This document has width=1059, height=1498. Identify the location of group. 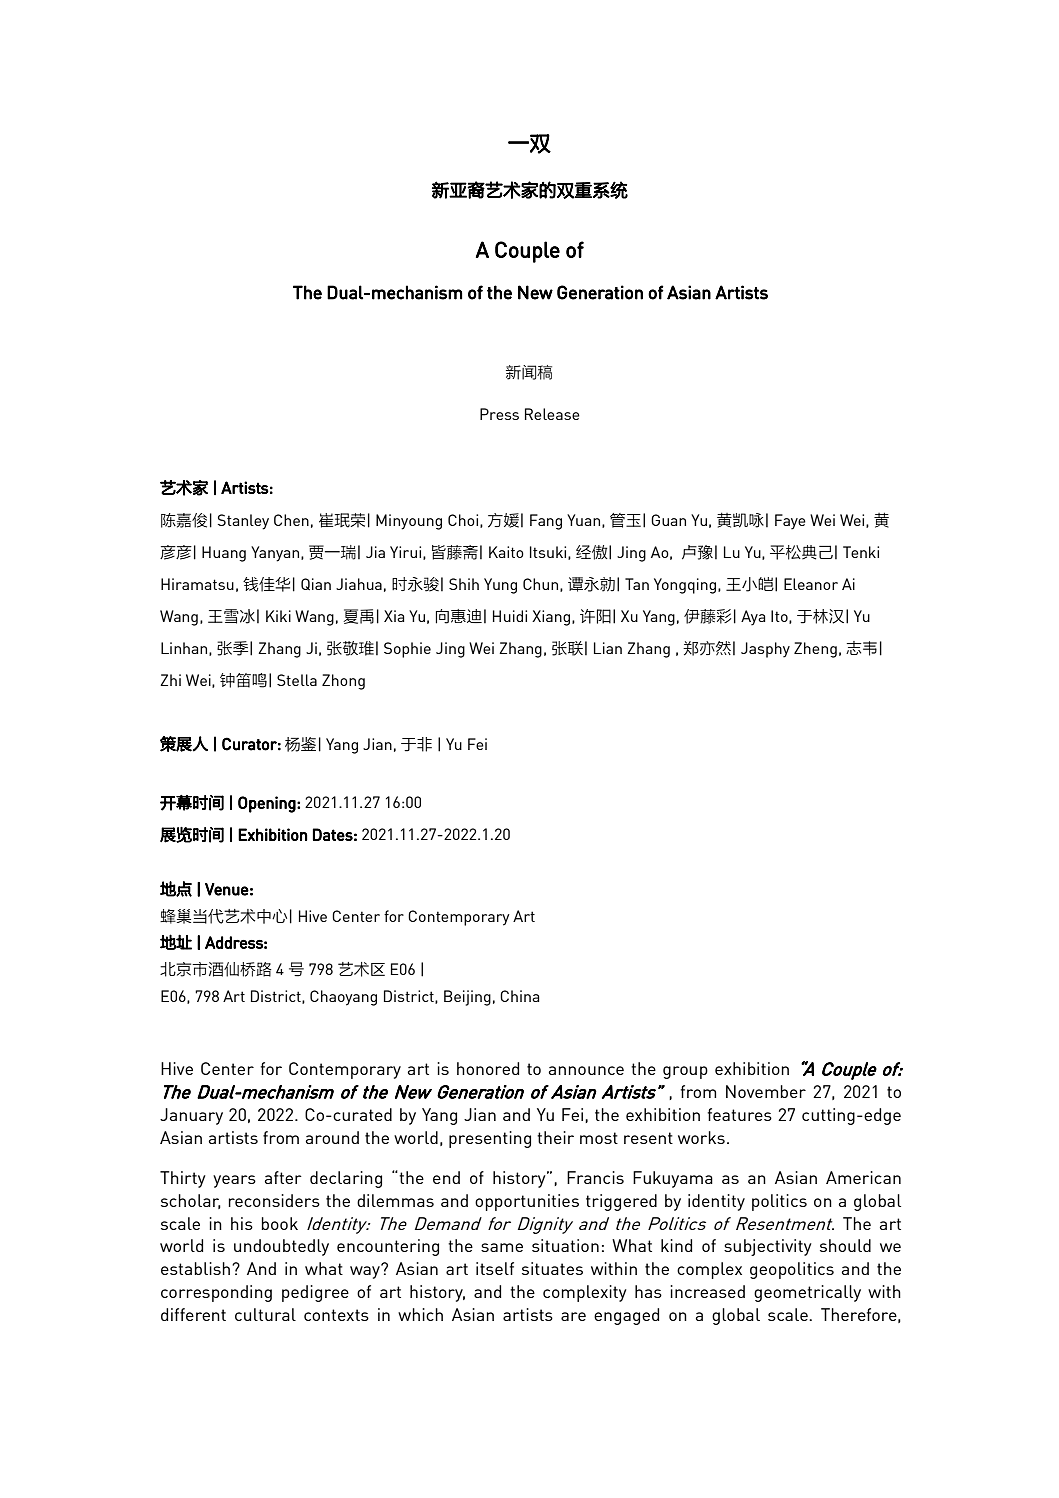
(685, 1072).
